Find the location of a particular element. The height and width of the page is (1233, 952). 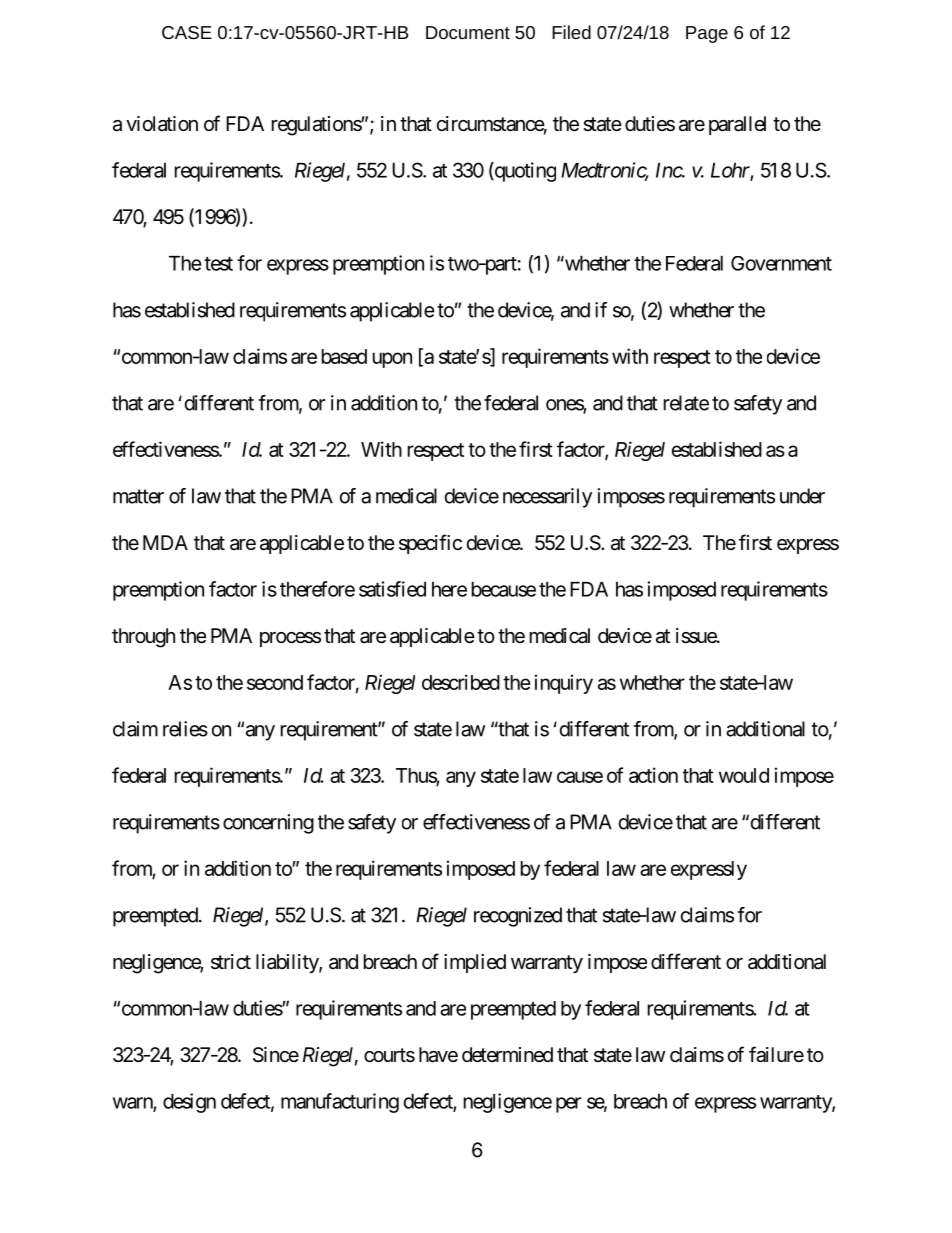

Document is located at coordinates (468, 32).
